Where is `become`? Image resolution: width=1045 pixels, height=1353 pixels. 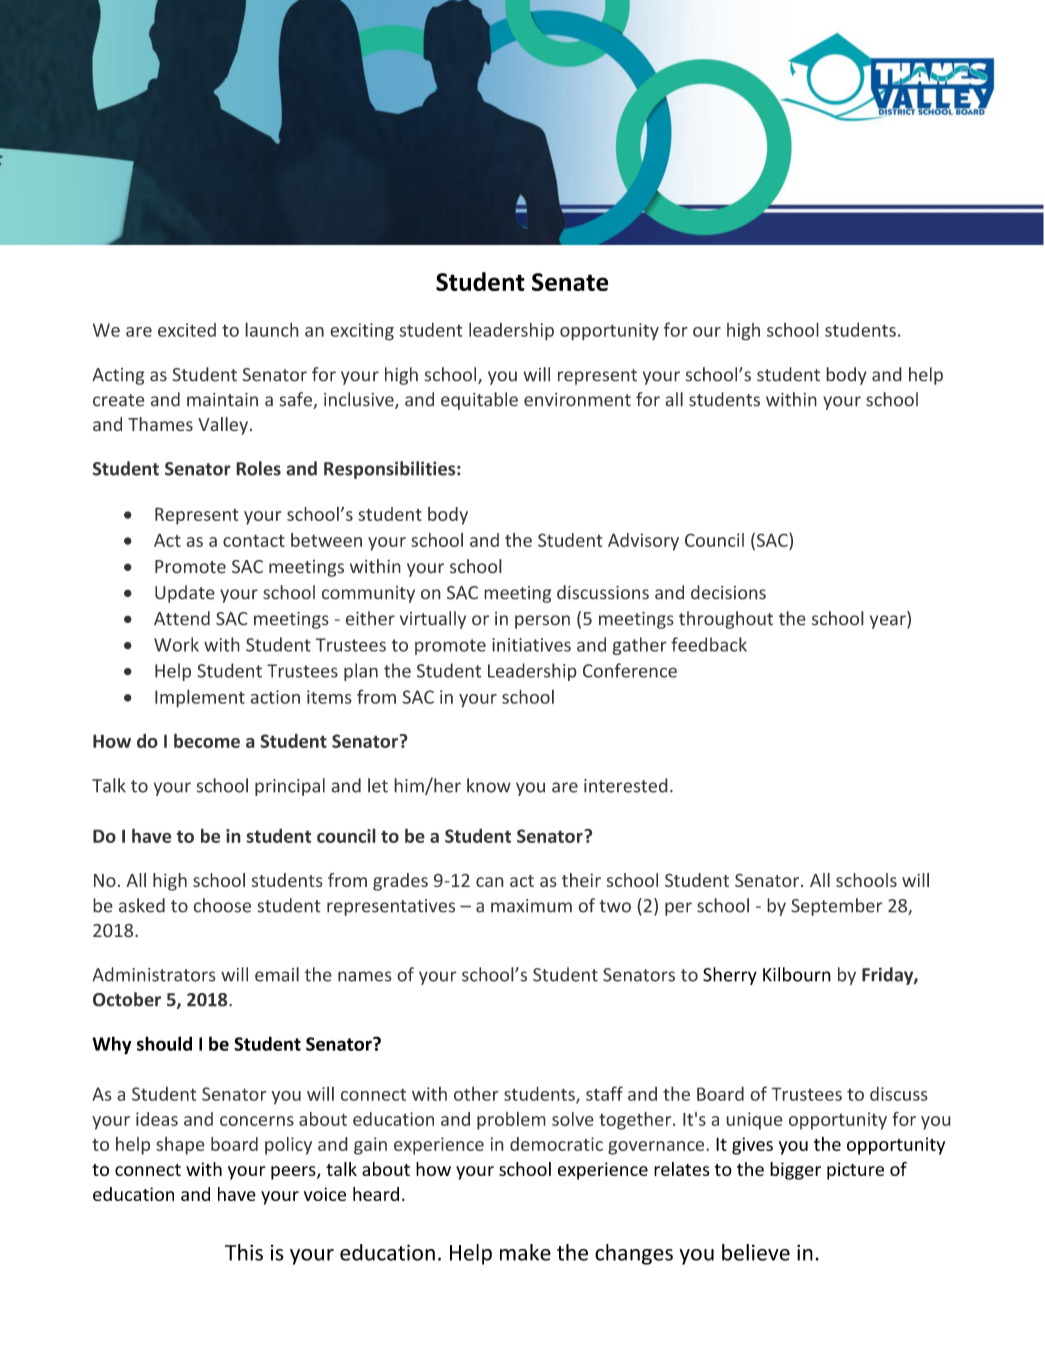
become is located at coordinates (207, 740).
